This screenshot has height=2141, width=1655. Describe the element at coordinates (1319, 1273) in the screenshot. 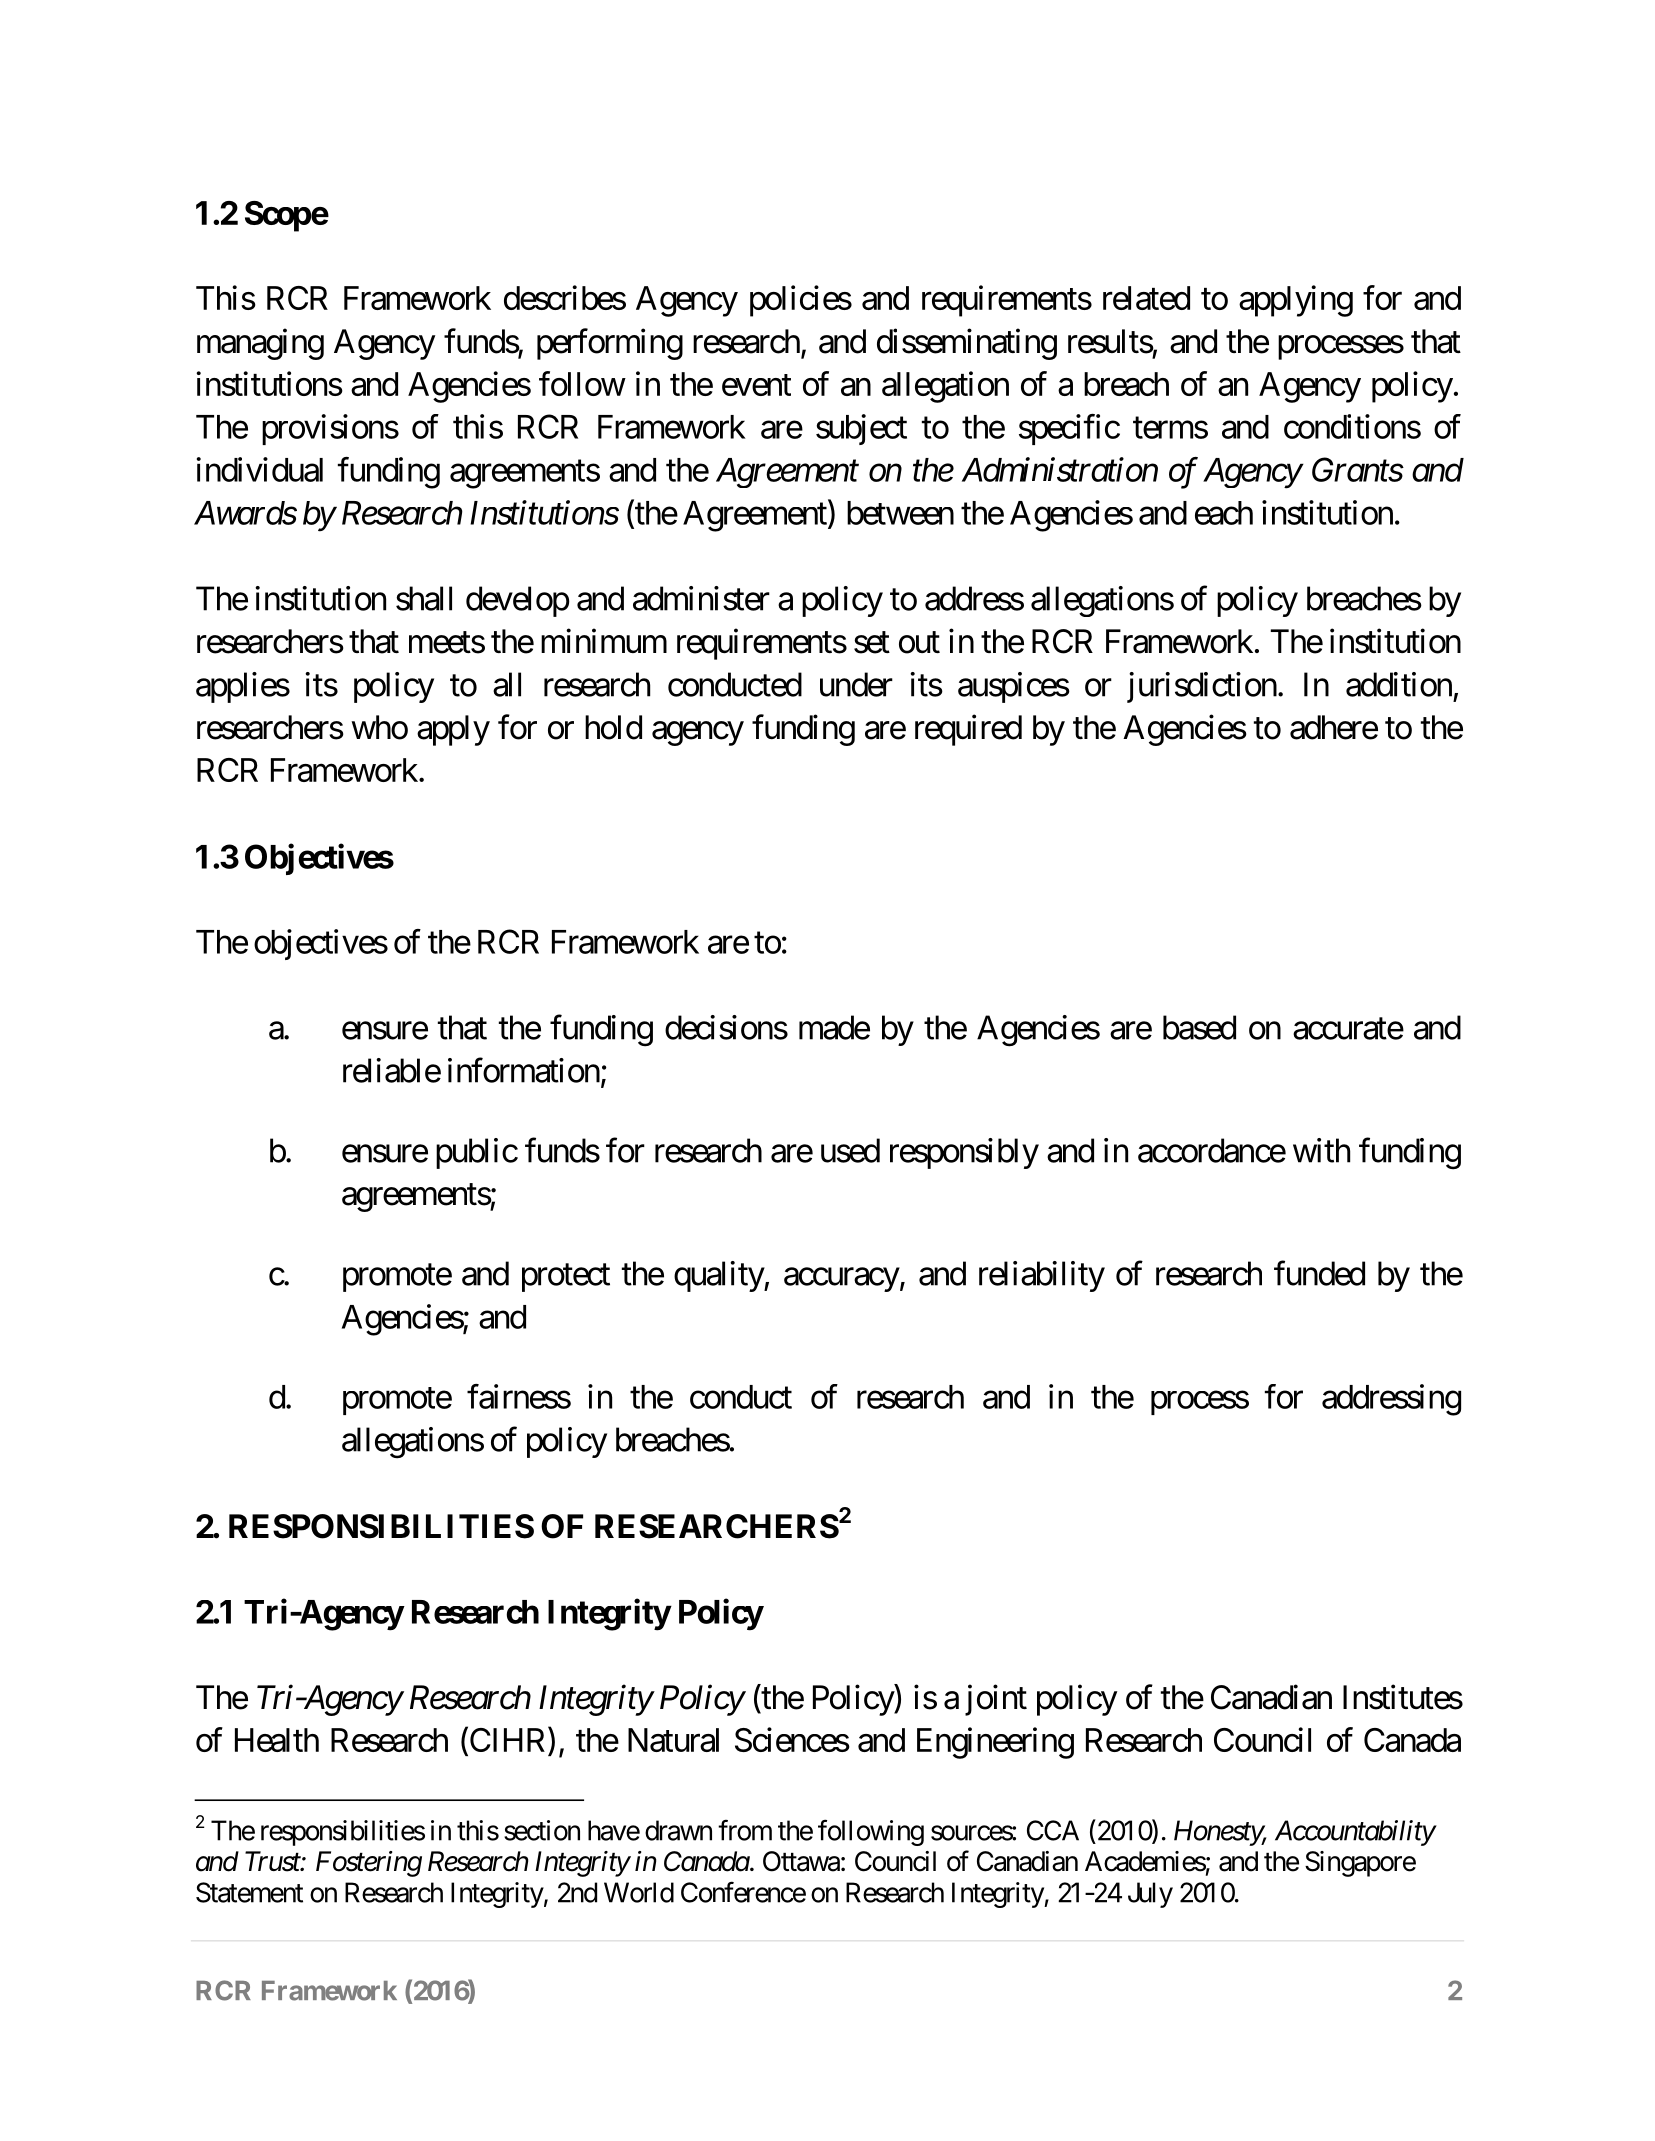

I see `funded` at that location.
